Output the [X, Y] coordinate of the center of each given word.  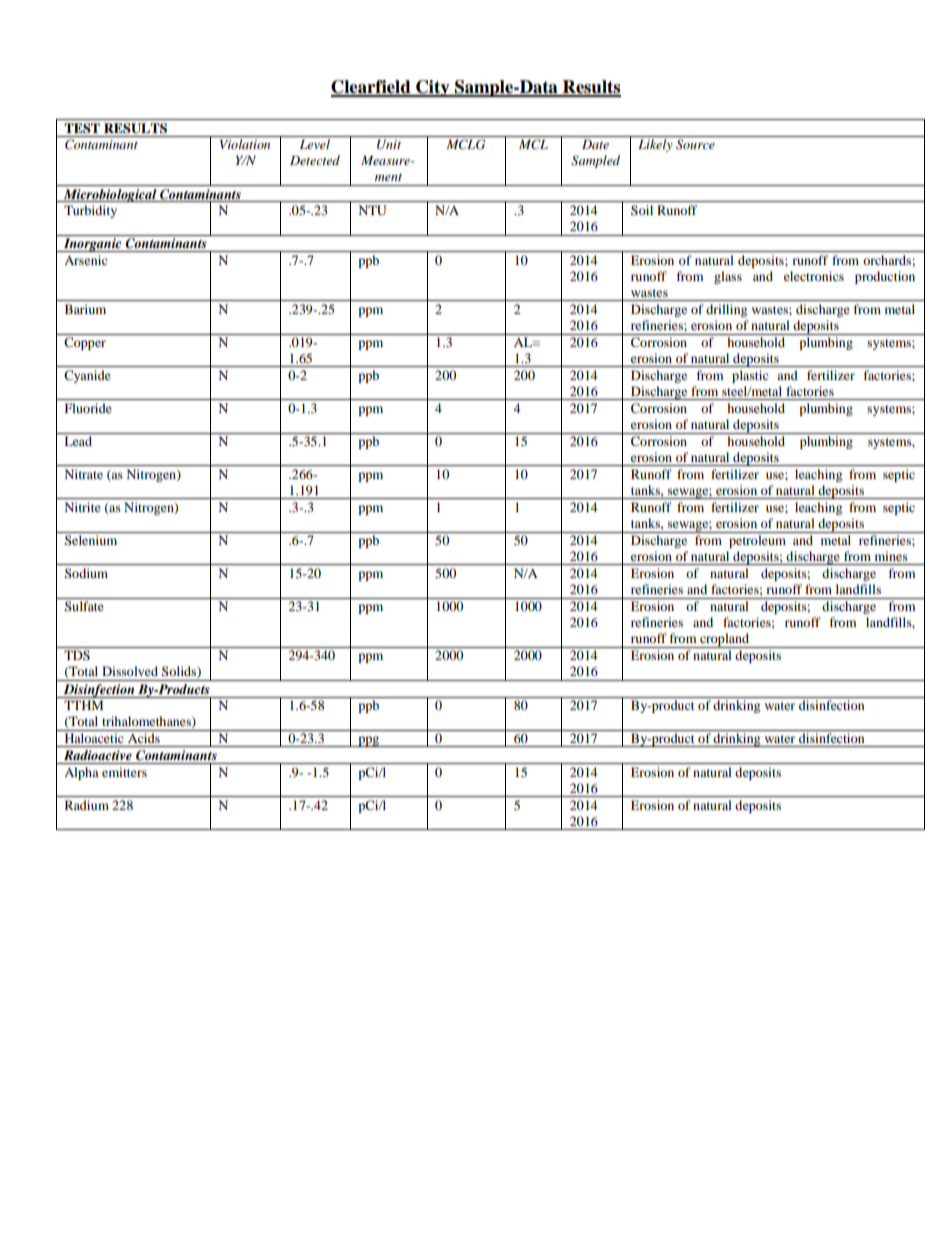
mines [891, 556]
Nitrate [84, 474]
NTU [372, 210]
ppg [369, 741]
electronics [814, 276]
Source [695, 144]
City [433, 88]
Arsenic [86, 260]
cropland [725, 640]
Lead [78, 441]
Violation [245, 144]
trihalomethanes [147, 722]
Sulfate [84, 606]
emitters [124, 772]
